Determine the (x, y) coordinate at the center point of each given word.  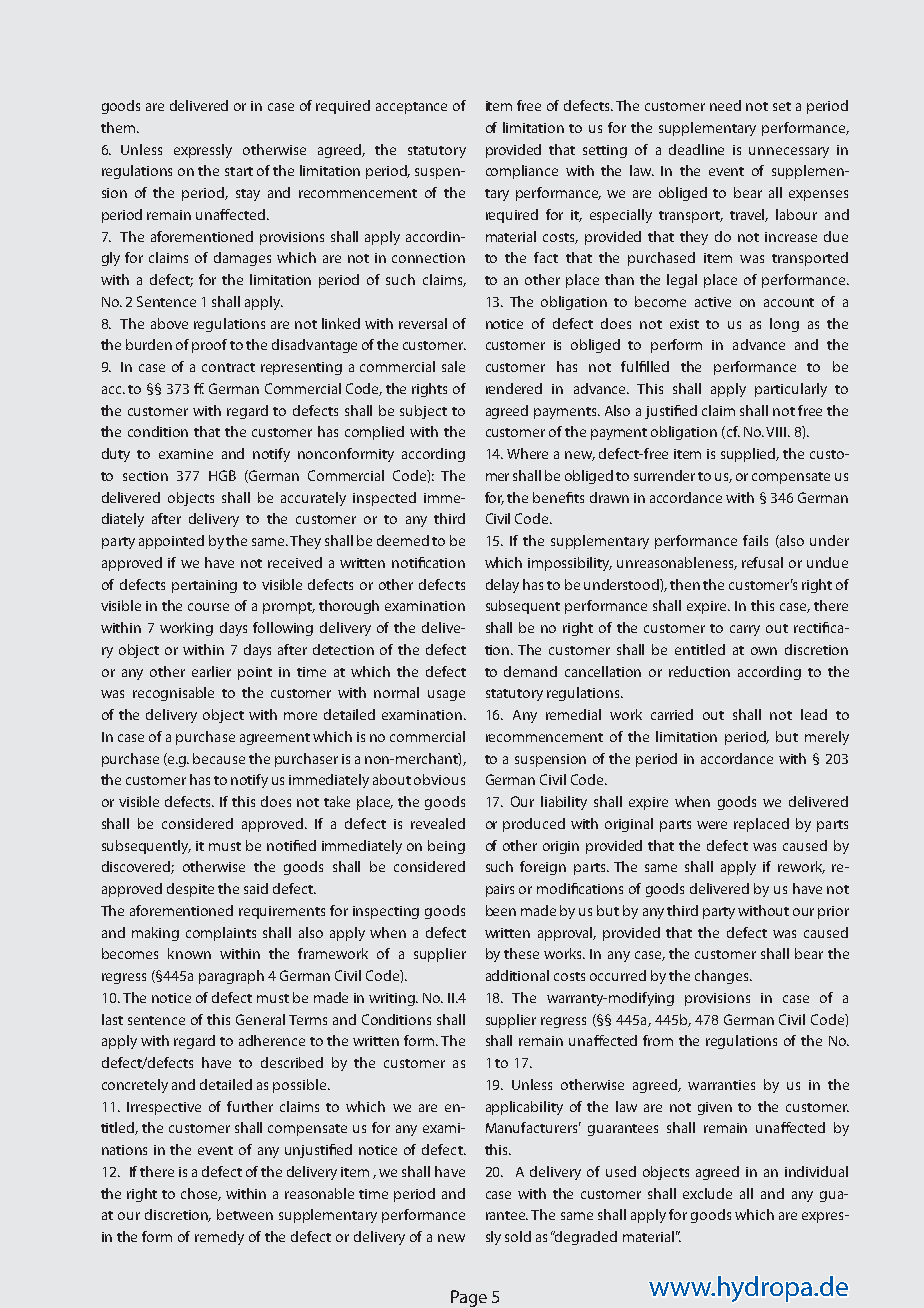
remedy (219, 1238)
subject (423, 412)
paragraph (231, 977)
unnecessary (789, 152)
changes (723, 977)
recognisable (173, 694)
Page (469, 1298)
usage (446, 695)
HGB (222, 475)
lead (814, 714)
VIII (777, 432)
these (521, 953)
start (239, 171)
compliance (522, 172)
